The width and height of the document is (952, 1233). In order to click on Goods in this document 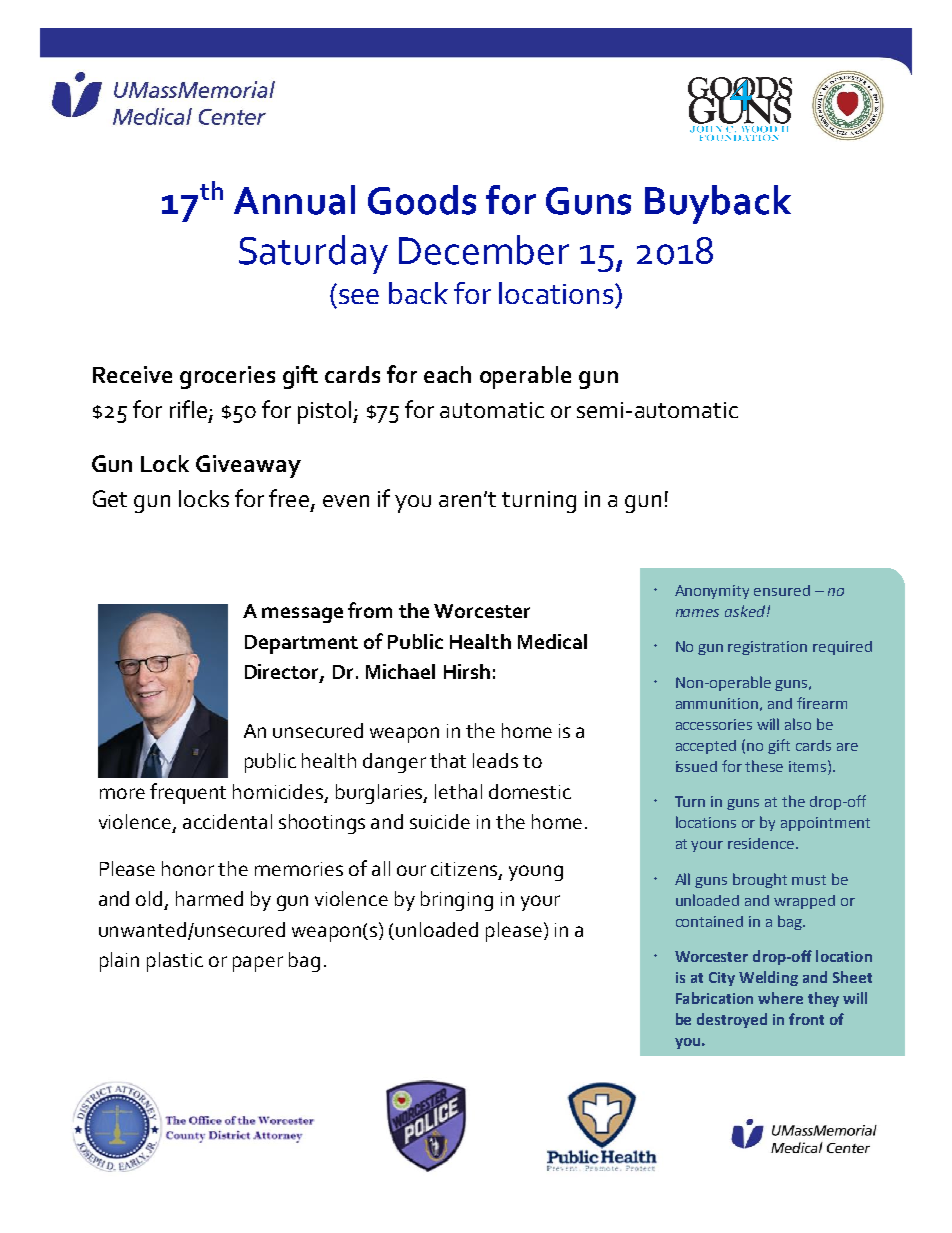, I will do `click(422, 200)`.
